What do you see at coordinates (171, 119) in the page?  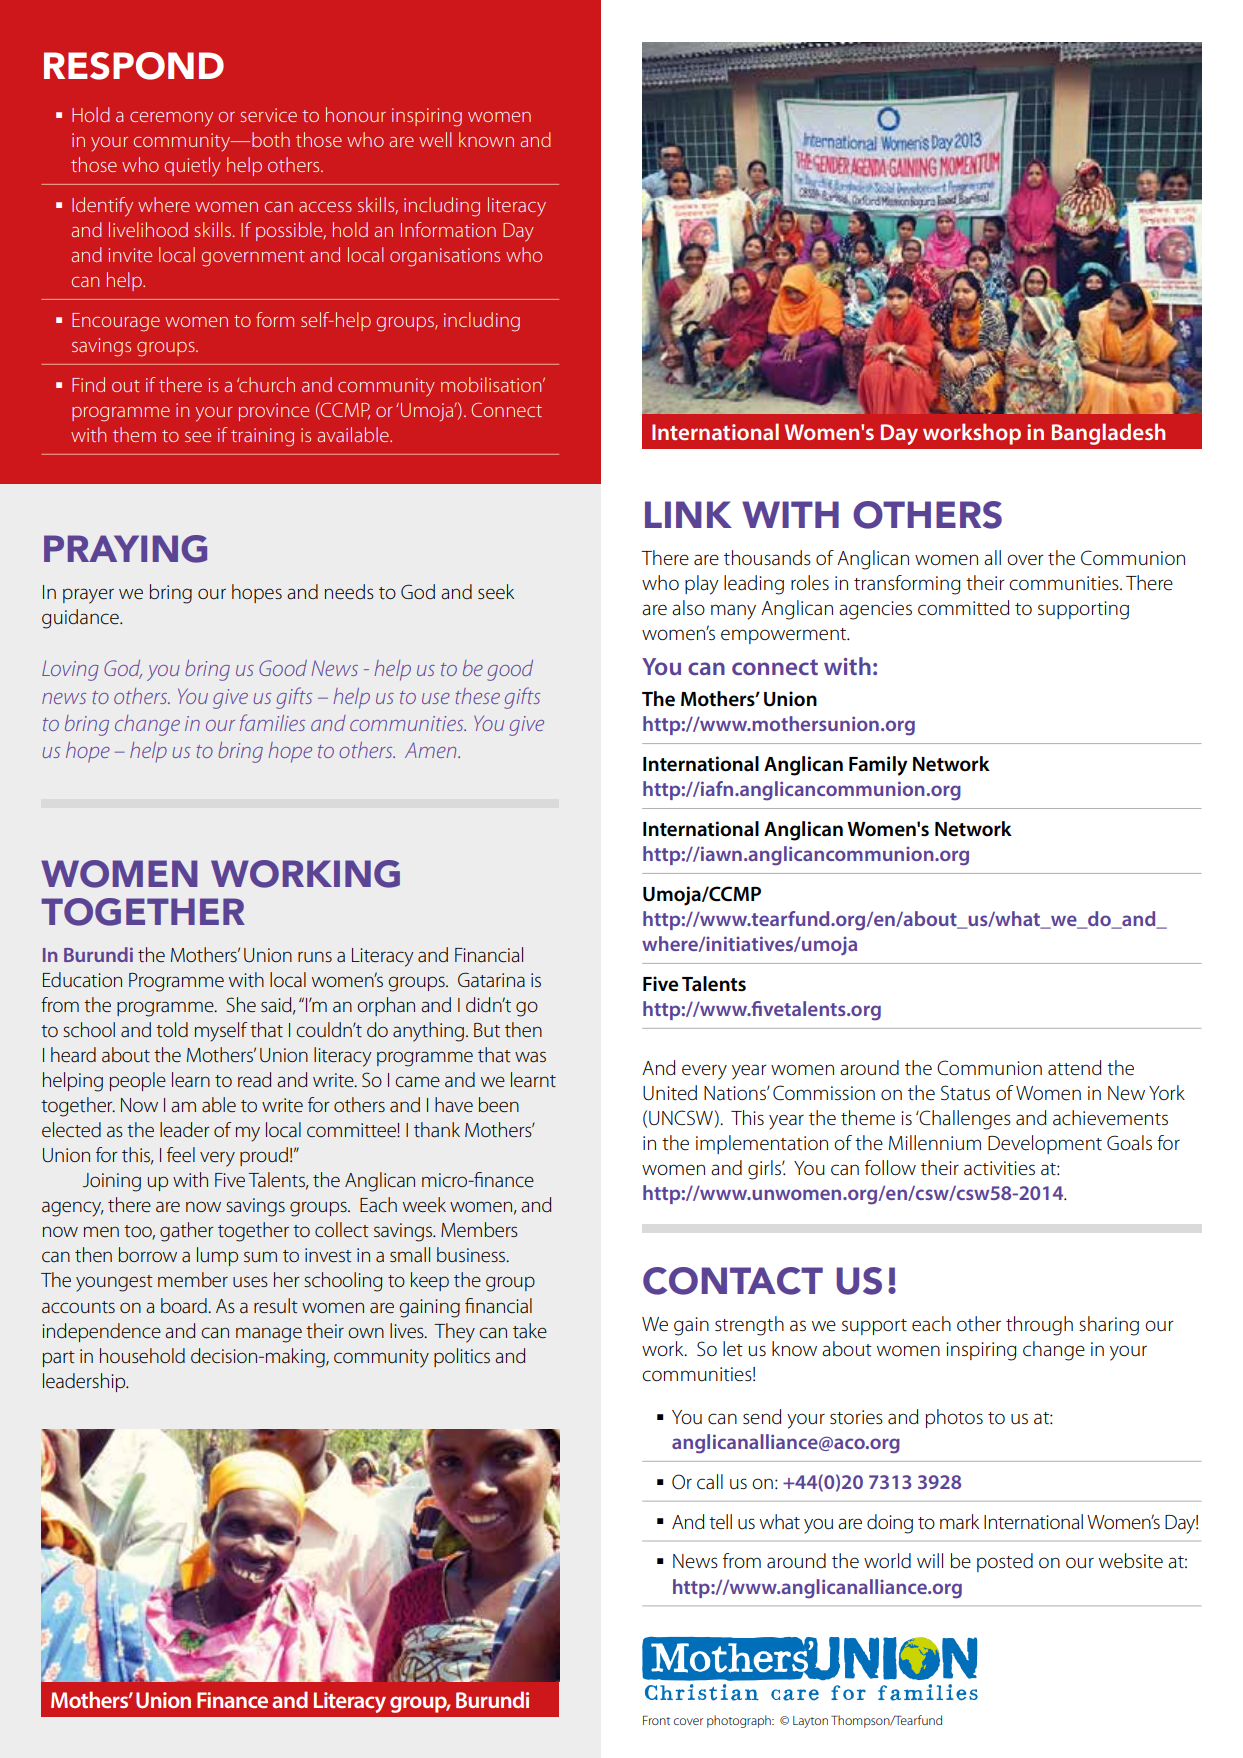 I see `ceremony` at bounding box center [171, 119].
